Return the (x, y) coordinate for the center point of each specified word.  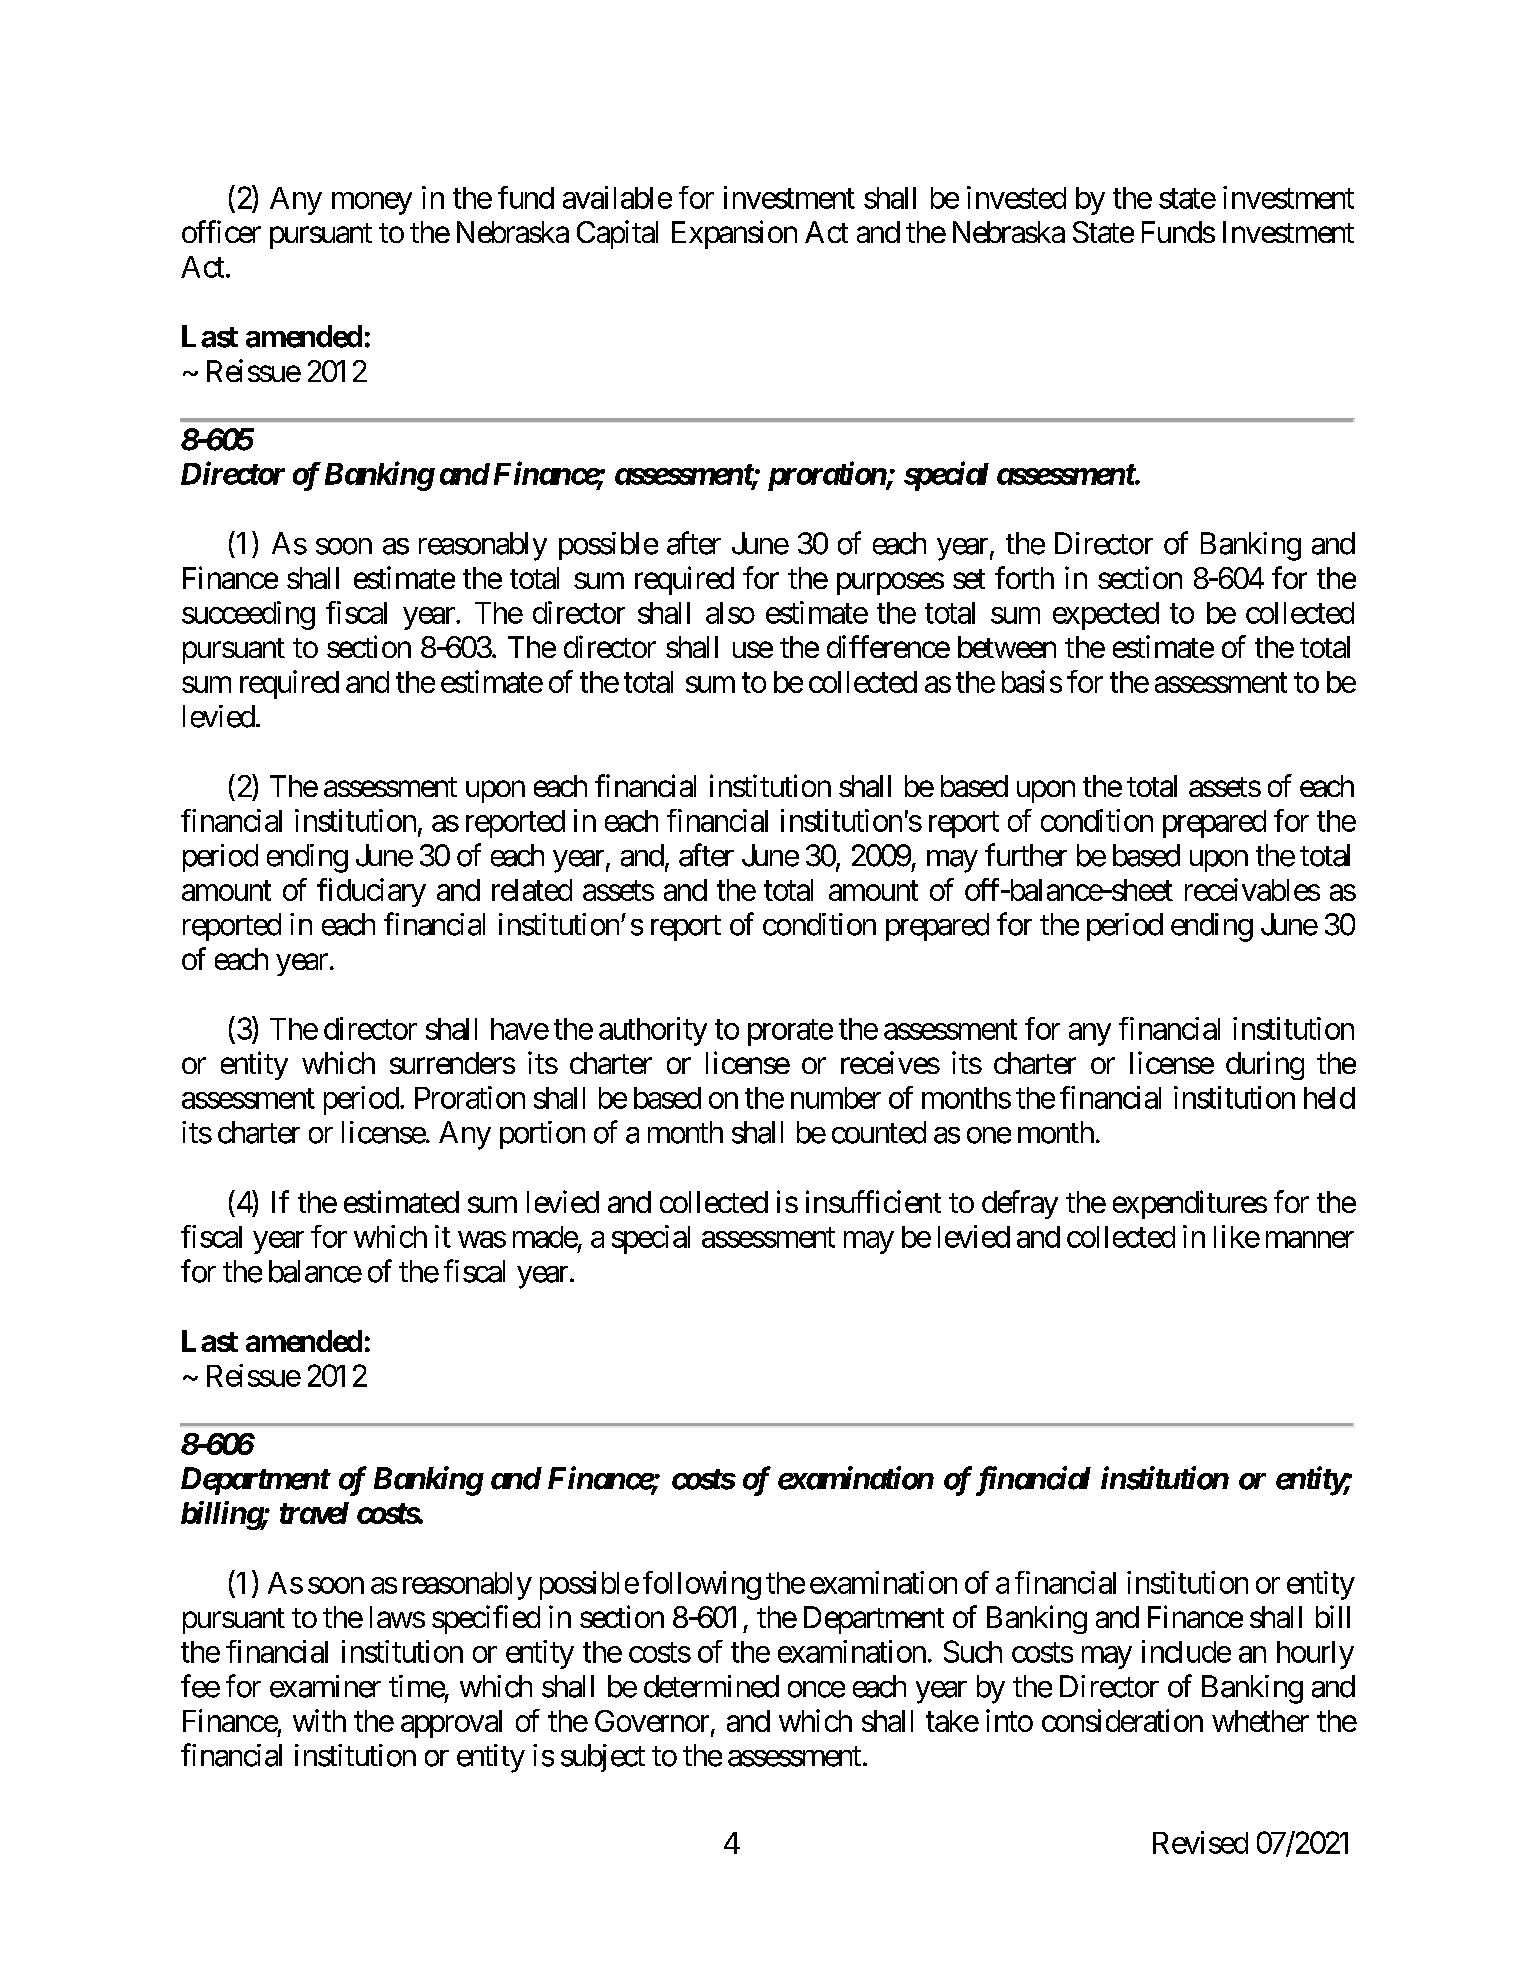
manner (1310, 1239)
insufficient (873, 1201)
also (730, 613)
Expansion (734, 234)
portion (542, 1135)
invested (1016, 197)
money (372, 203)
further (1026, 855)
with (319, 1720)
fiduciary (371, 892)
